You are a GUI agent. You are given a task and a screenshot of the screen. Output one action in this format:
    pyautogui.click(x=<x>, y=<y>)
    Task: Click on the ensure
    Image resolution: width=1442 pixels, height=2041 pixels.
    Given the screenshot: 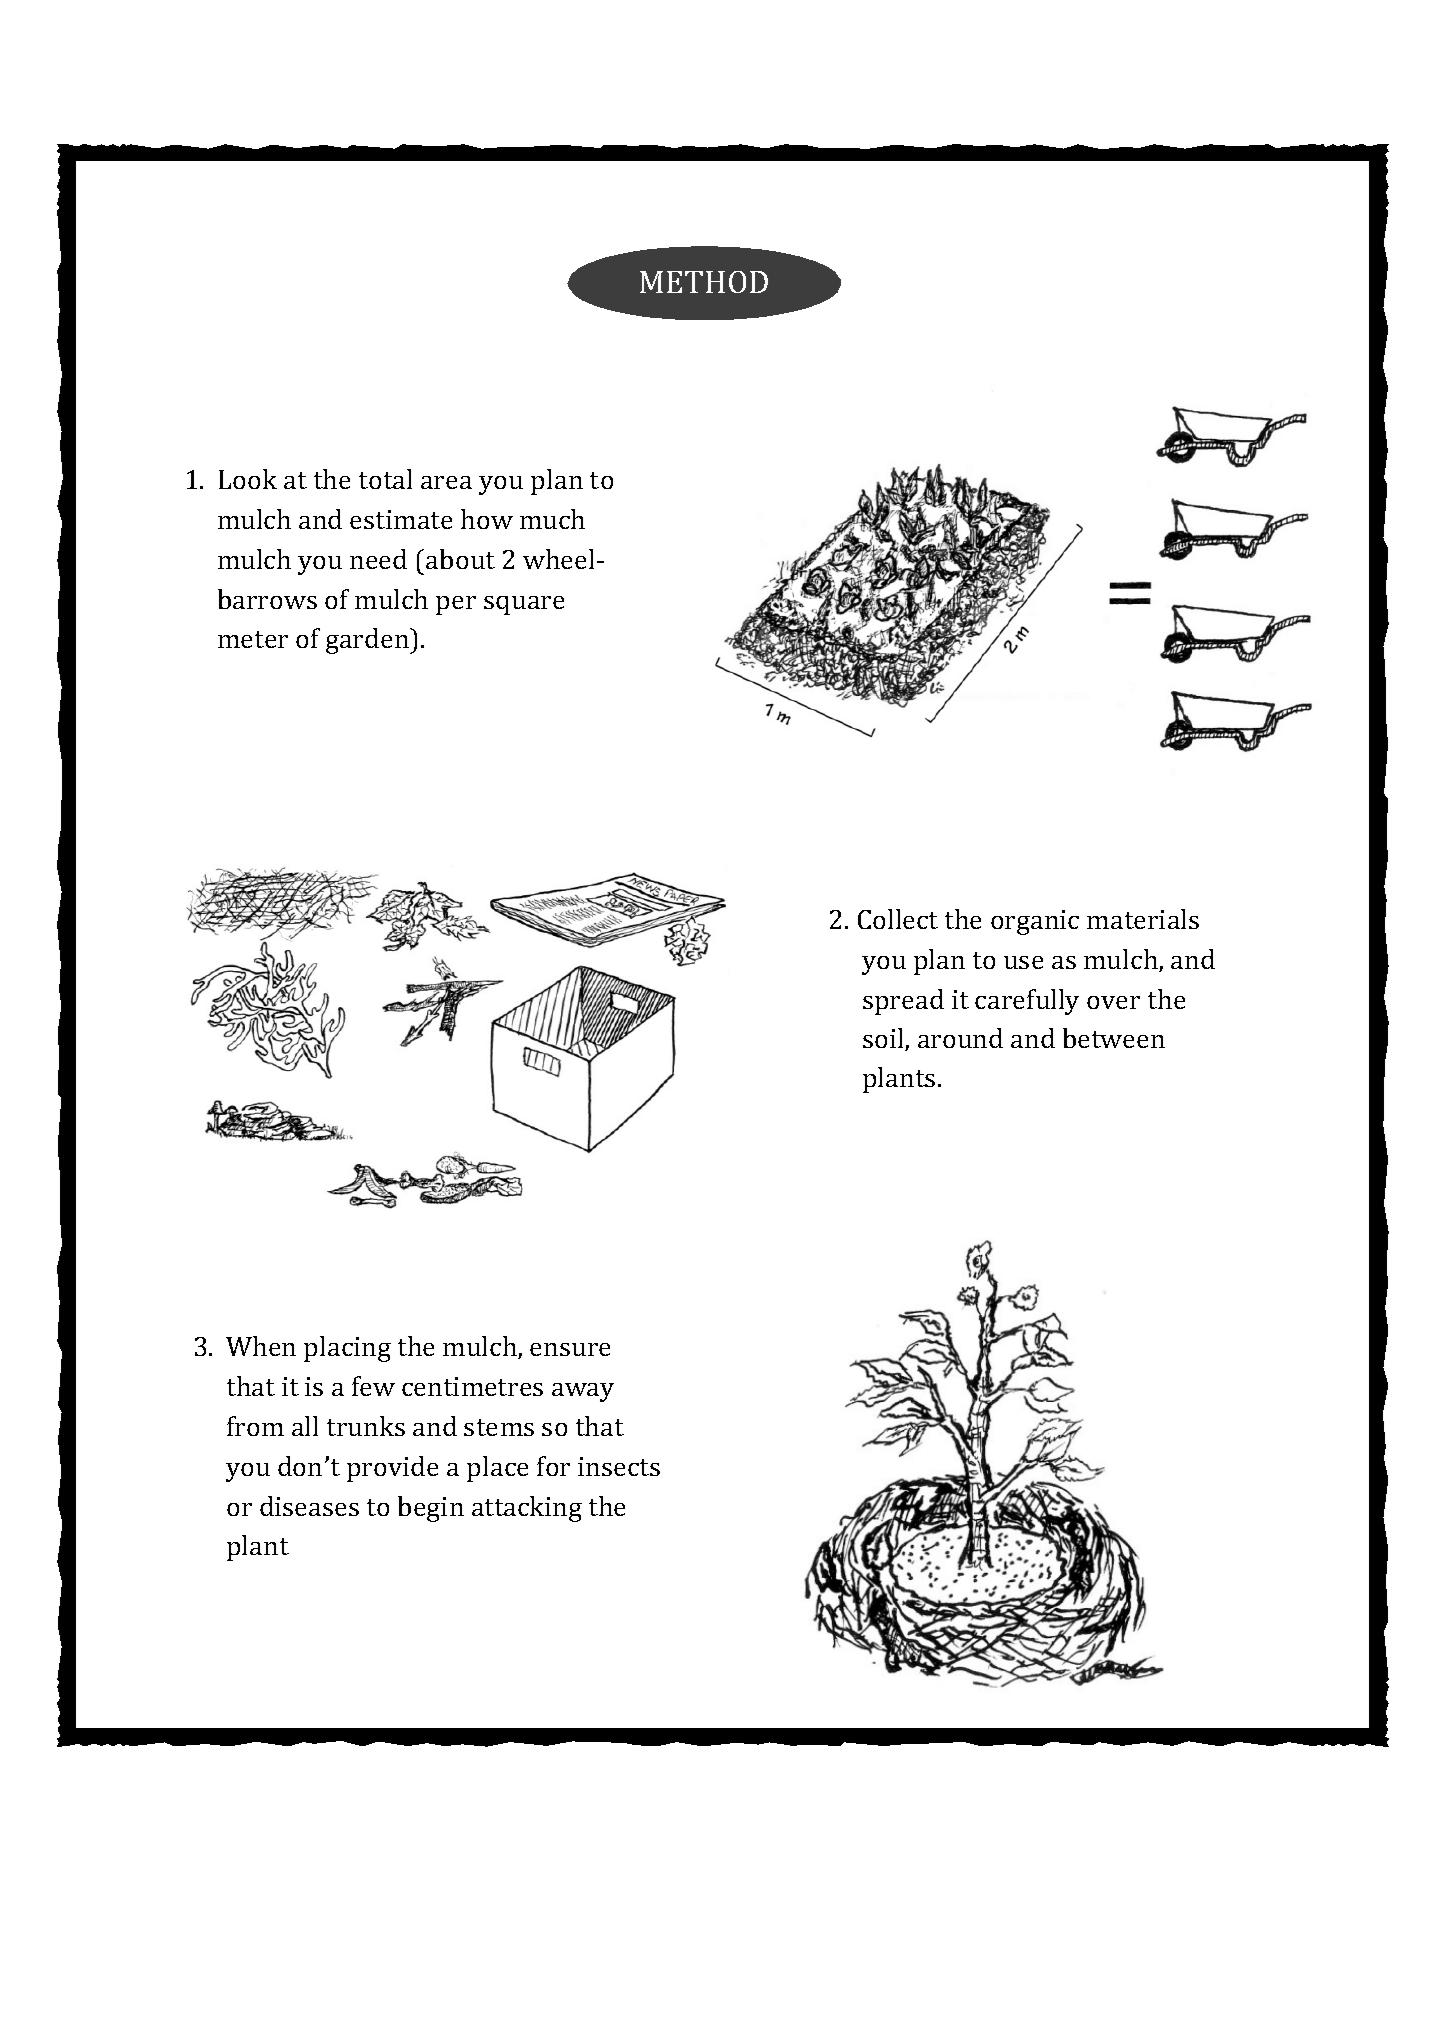 What is the action you would take?
    pyautogui.click(x=570, y=1349)
